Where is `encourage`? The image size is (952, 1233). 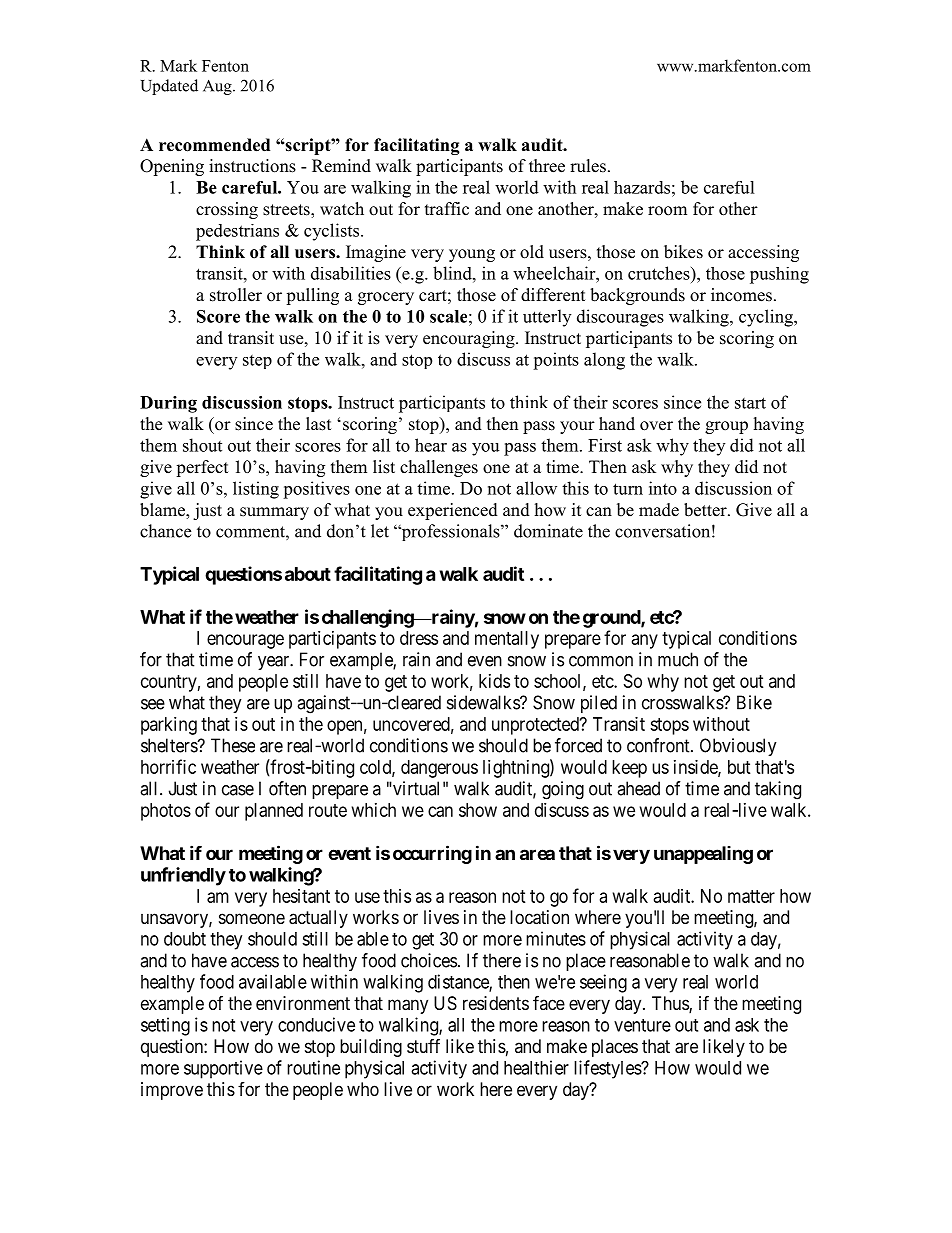 encourage is located at coordinates (245, 641).
